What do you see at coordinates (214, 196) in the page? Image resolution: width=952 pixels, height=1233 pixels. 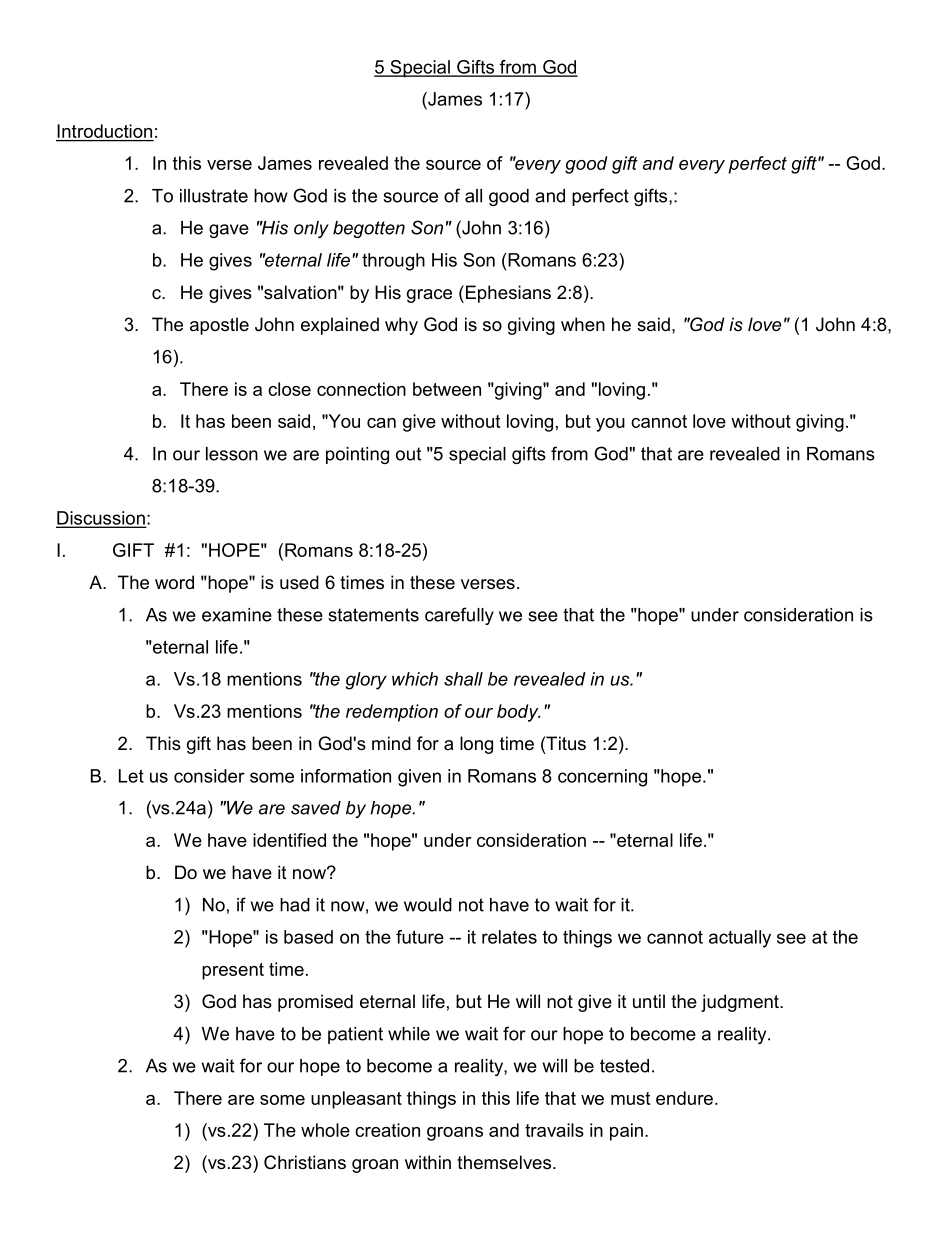 I see `illustrate` at bounding box center [214, 196].
